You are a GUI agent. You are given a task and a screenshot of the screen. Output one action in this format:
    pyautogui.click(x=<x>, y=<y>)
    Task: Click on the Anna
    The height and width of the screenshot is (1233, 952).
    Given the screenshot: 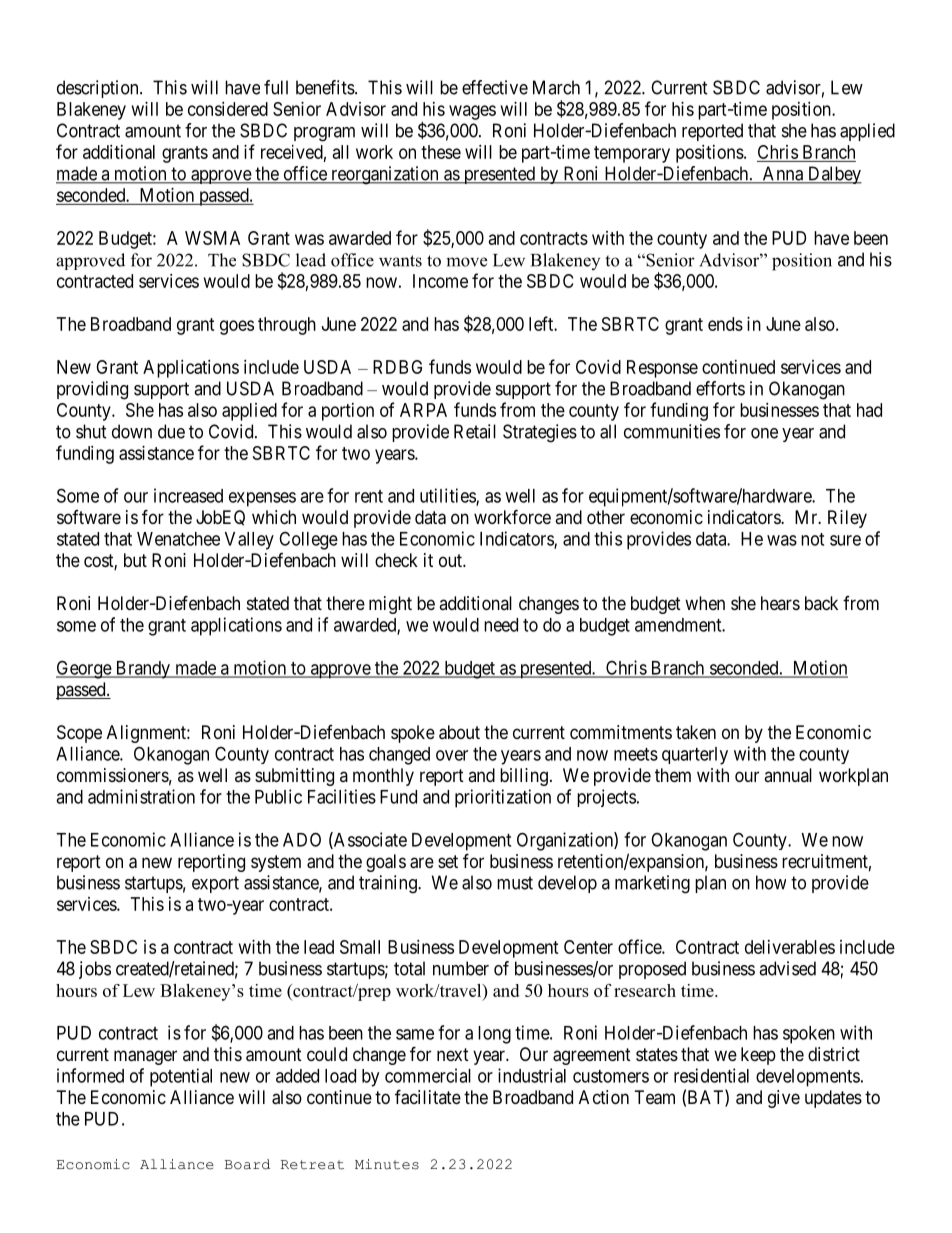 What is the action you would take?
    pyautogui.click(x=782, y=174)
